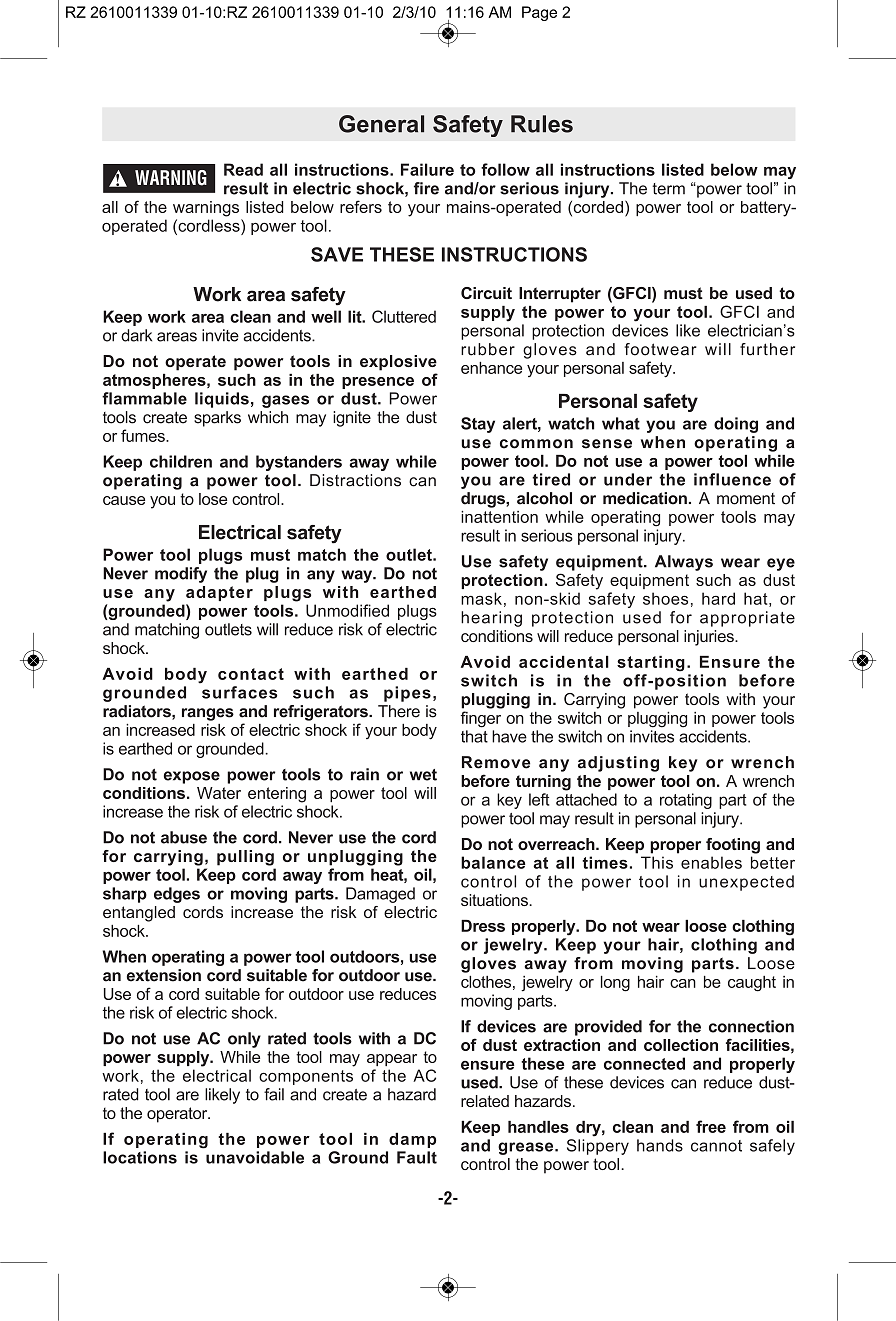  What do you see at coordinates (478, 425) in the screenshot?
I see `Stay` at bounding box center [478, 425].
